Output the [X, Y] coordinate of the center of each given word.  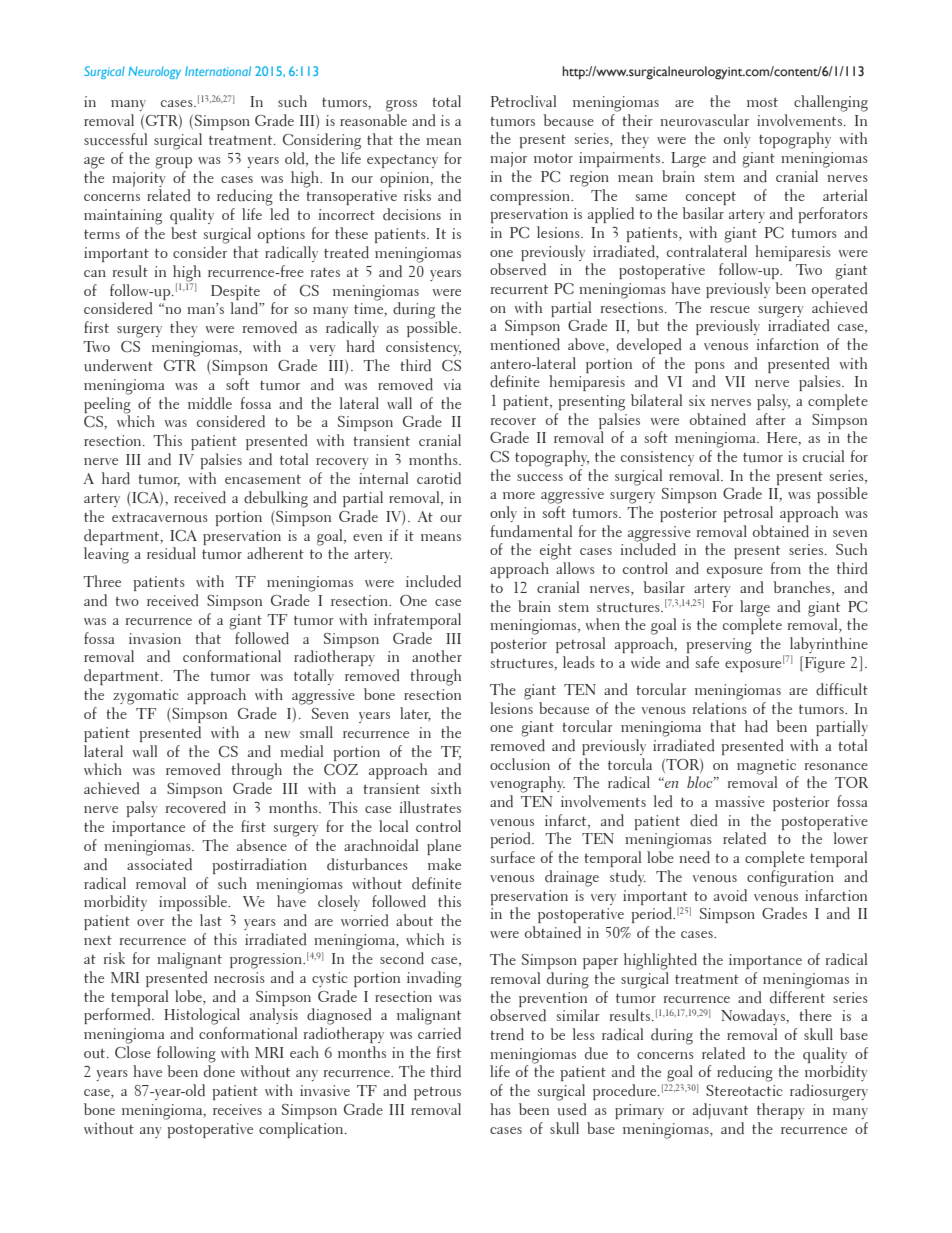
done [219, 1071]
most [762, 102]
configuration [790, 878]
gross [401, 106]
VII [735, 381]
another [437, 656]
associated [159, 864]
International [218, 71]
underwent [118, 365]
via [452, 384]
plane [444, 847]
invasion [155, 638]
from [786, 568]
